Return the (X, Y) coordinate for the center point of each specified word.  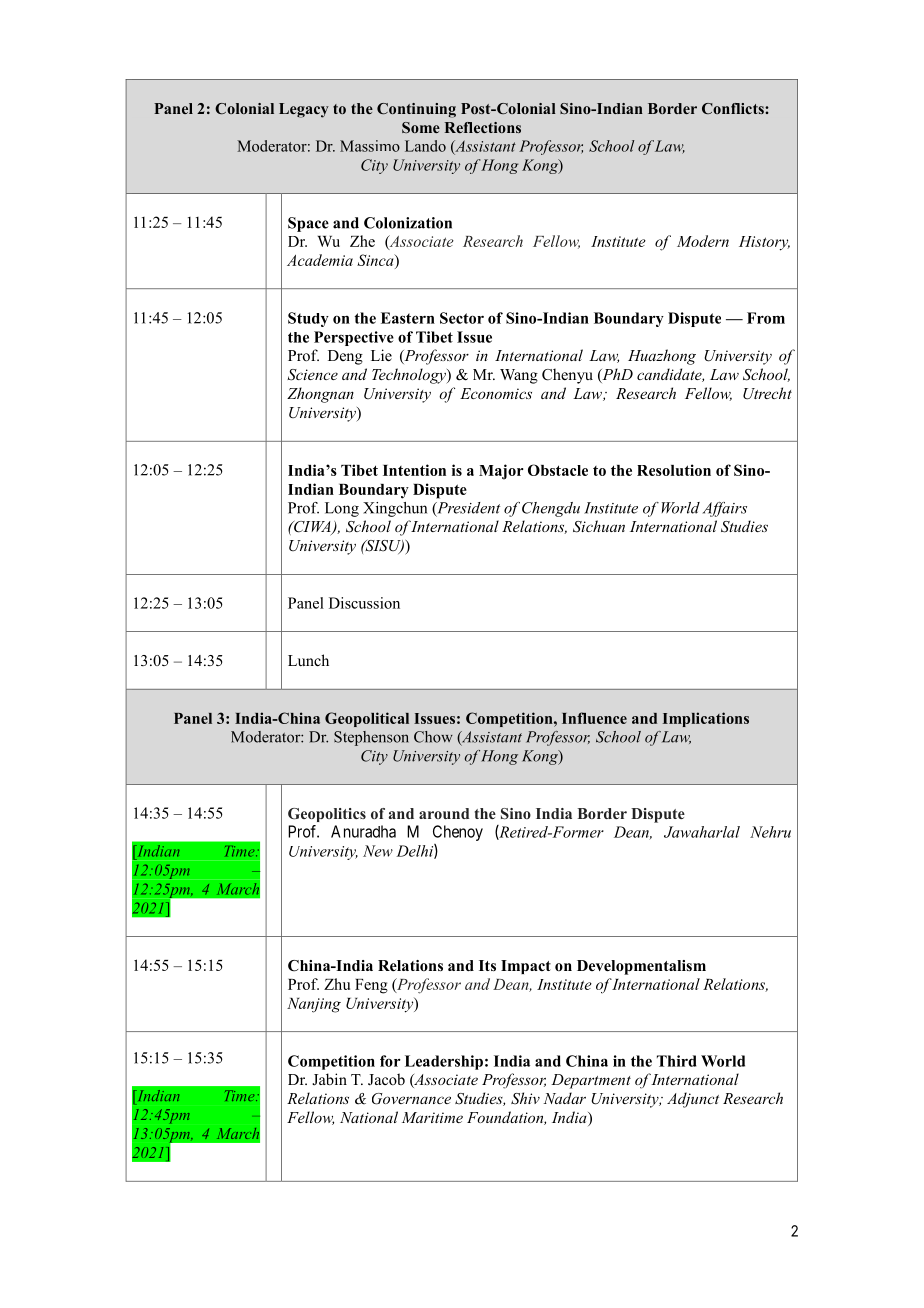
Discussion (364, 603)
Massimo (370, 146)
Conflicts (734, 108)
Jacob (386, 1079)
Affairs (724, 509)
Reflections (482, 127)
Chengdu (551, 509)
